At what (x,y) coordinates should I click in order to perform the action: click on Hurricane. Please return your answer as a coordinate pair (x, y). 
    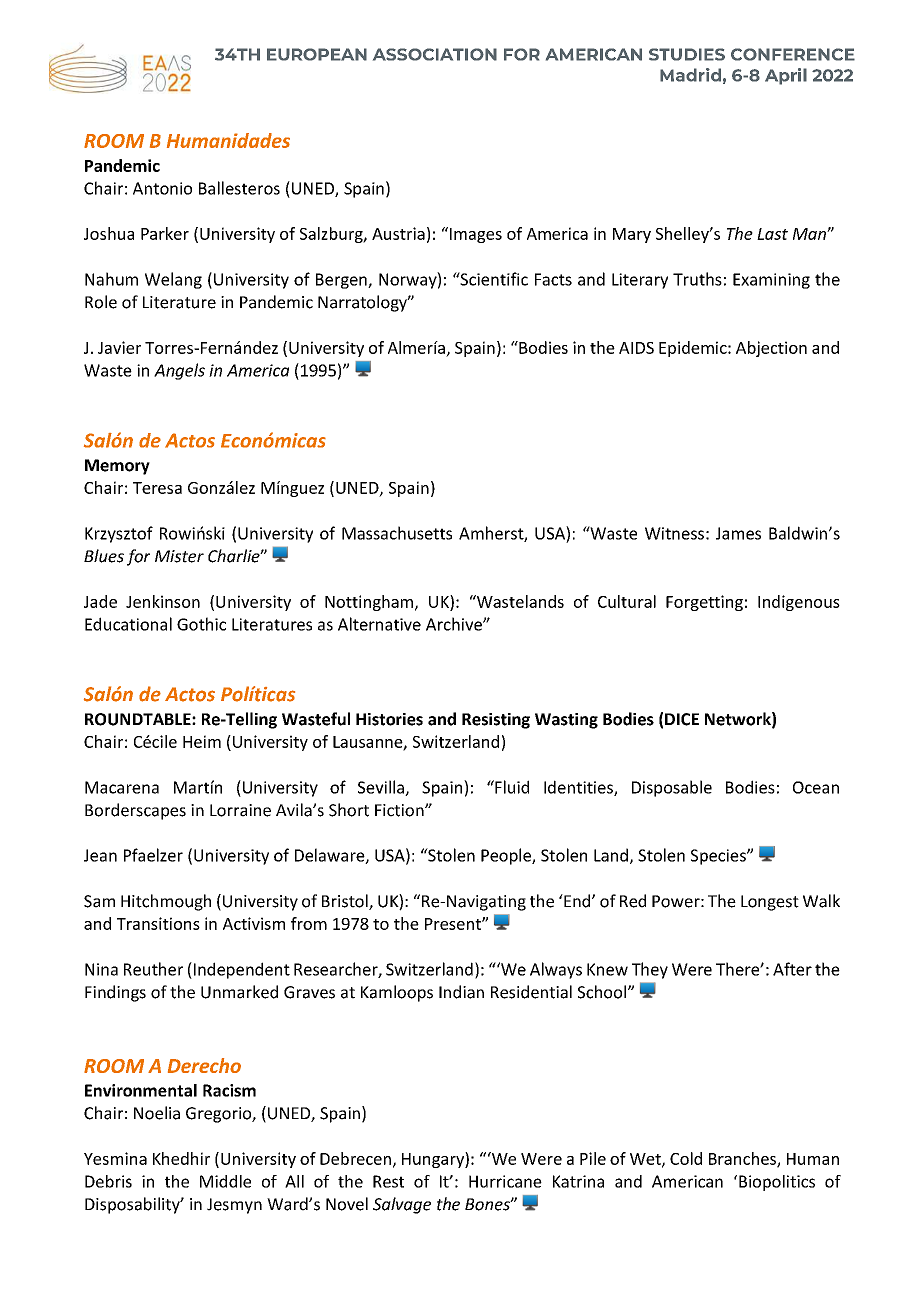
    Looking at the image, I should click on (505, 1181).
